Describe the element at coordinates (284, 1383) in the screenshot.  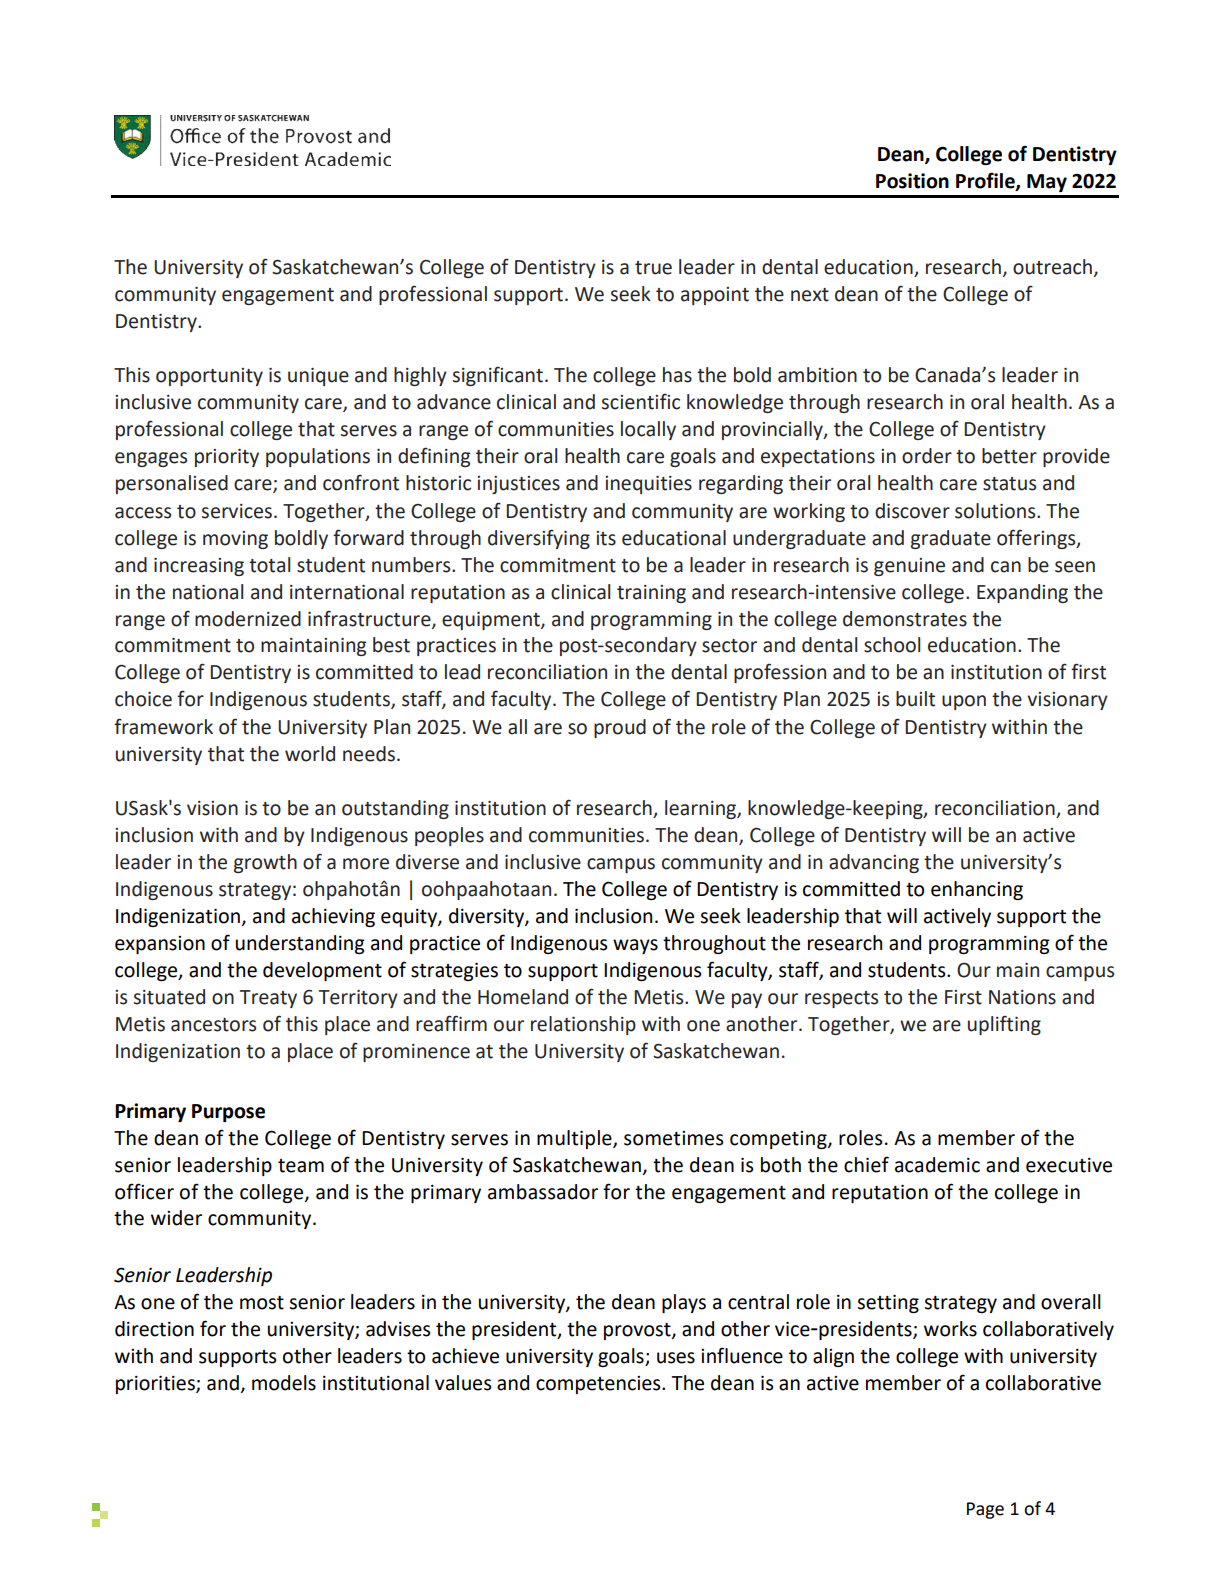
I see `models` at that location.
